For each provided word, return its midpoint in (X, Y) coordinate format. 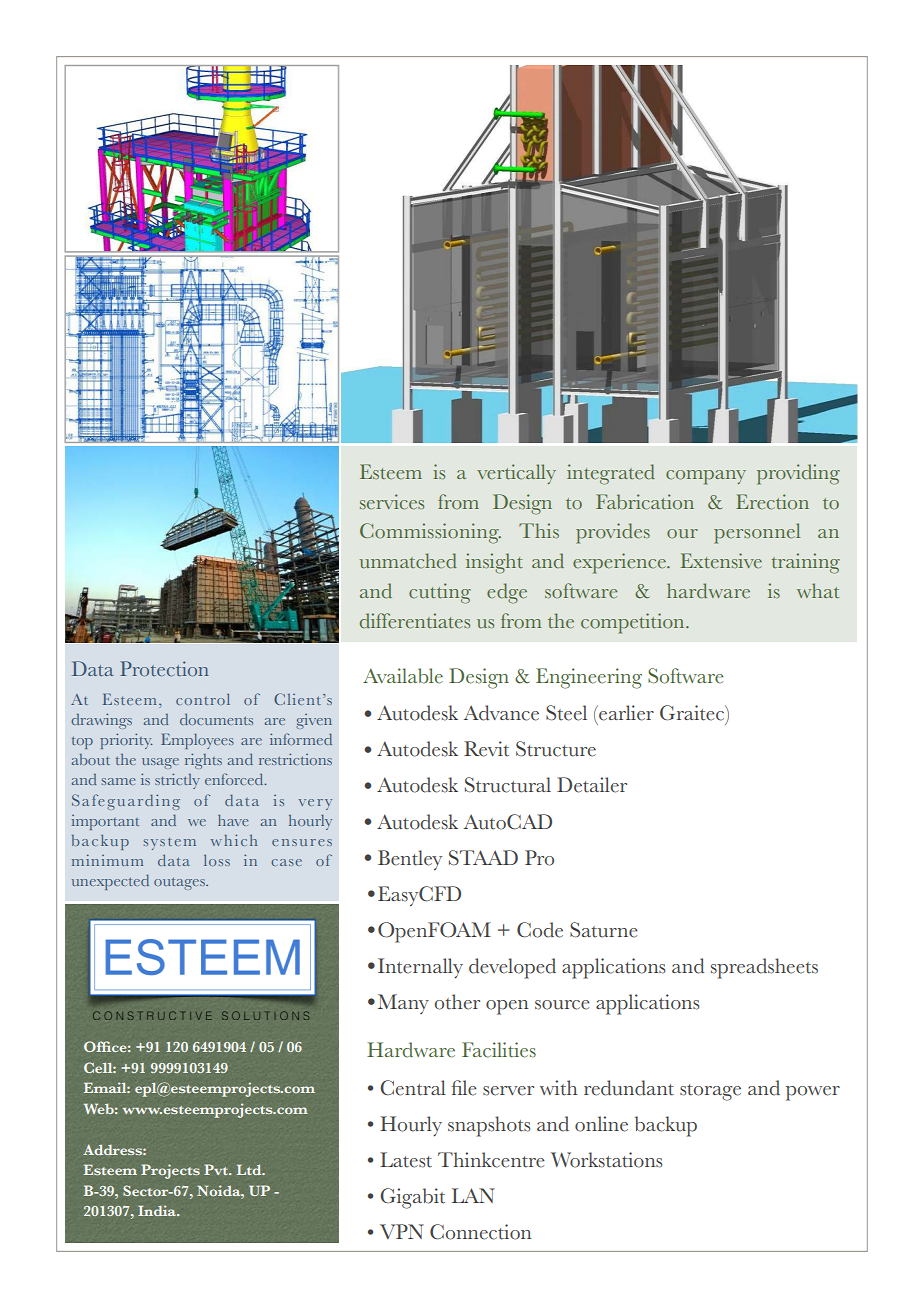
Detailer (592, 785)
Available (403, 676)
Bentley (410, 860)
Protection (164, 669)
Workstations (606, 1160)
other (457, 1002)
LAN (473, 1195)
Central (413, 1088)
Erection (772, 502)
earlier (625, 713)
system (170, 844)
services (392, 502)
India (158, 1210)
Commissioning (430, 533)
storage (710, 1092)
